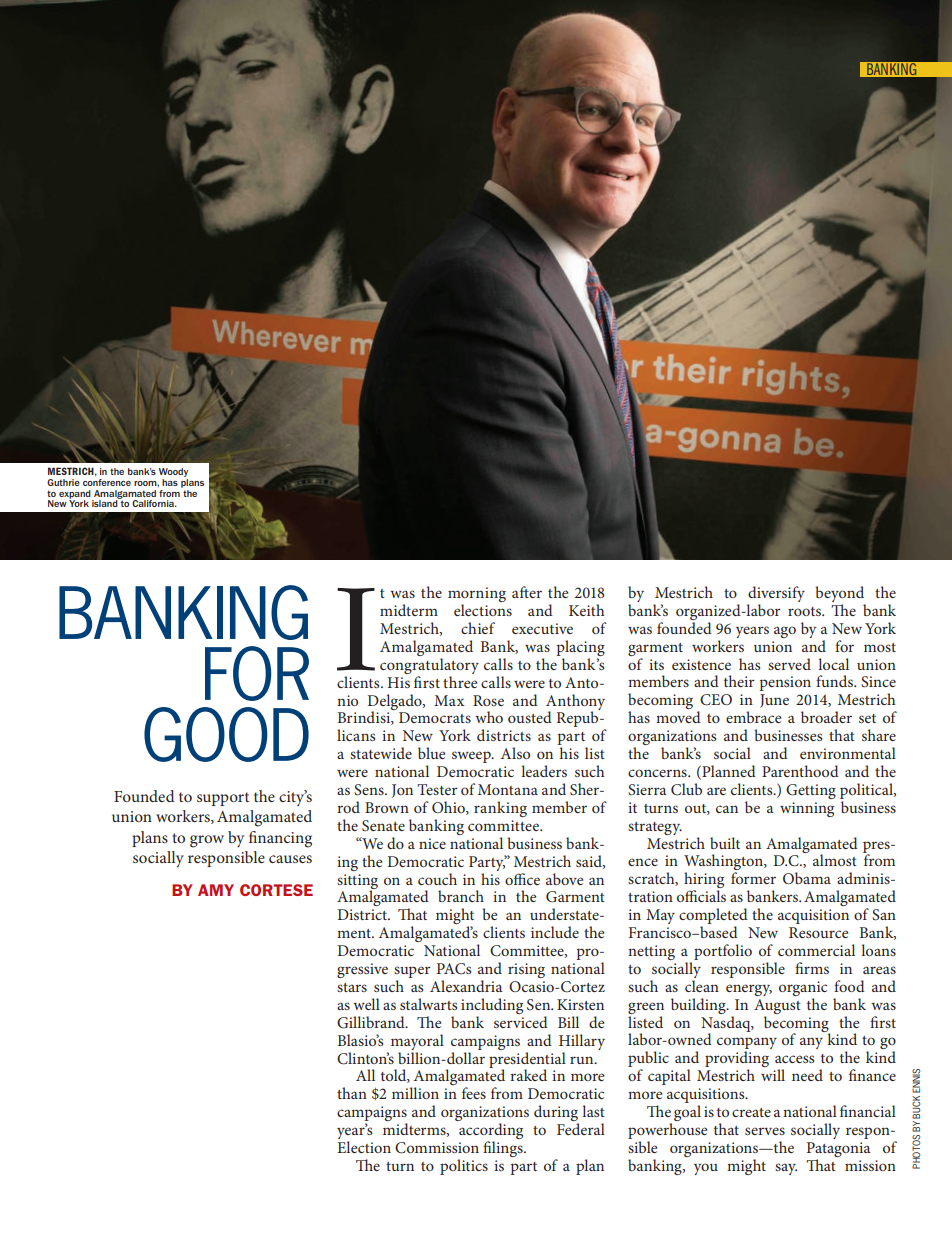  Describe the element at coordinates (173, 472) in the document. I see `Woody` at that location.
